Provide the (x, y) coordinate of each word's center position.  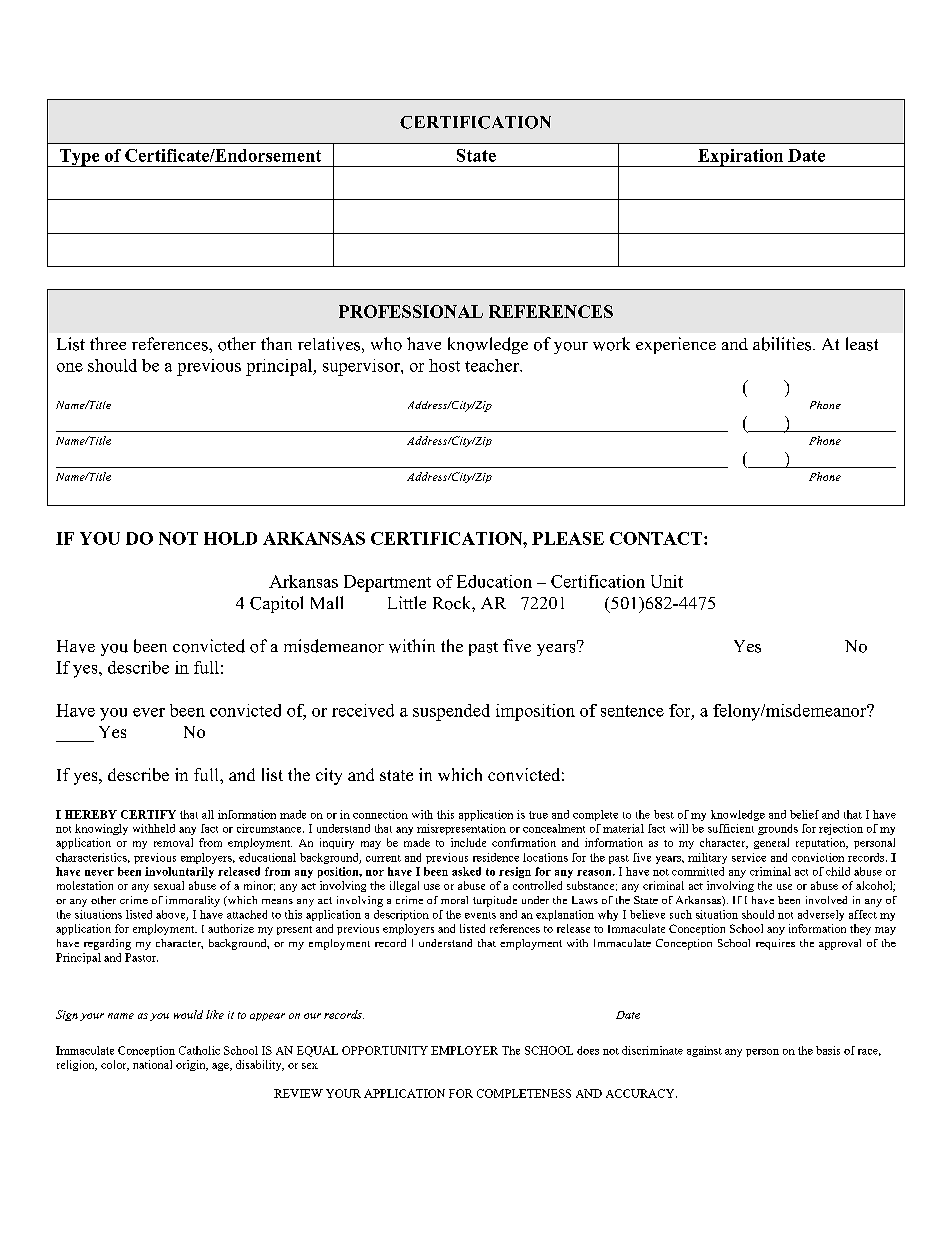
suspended (451, 712)
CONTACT (656, 538)
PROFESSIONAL (411, 311)
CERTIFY (148, 814)
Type (79, 158)
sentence (632, 711)
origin (192, 1065)
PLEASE (568, 538)
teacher (493, 365)
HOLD (230, 538)
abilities (783, 344)
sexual (169, 885)
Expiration (740, 158)
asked (466, 871)
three (108, 343)
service (749, 857)
